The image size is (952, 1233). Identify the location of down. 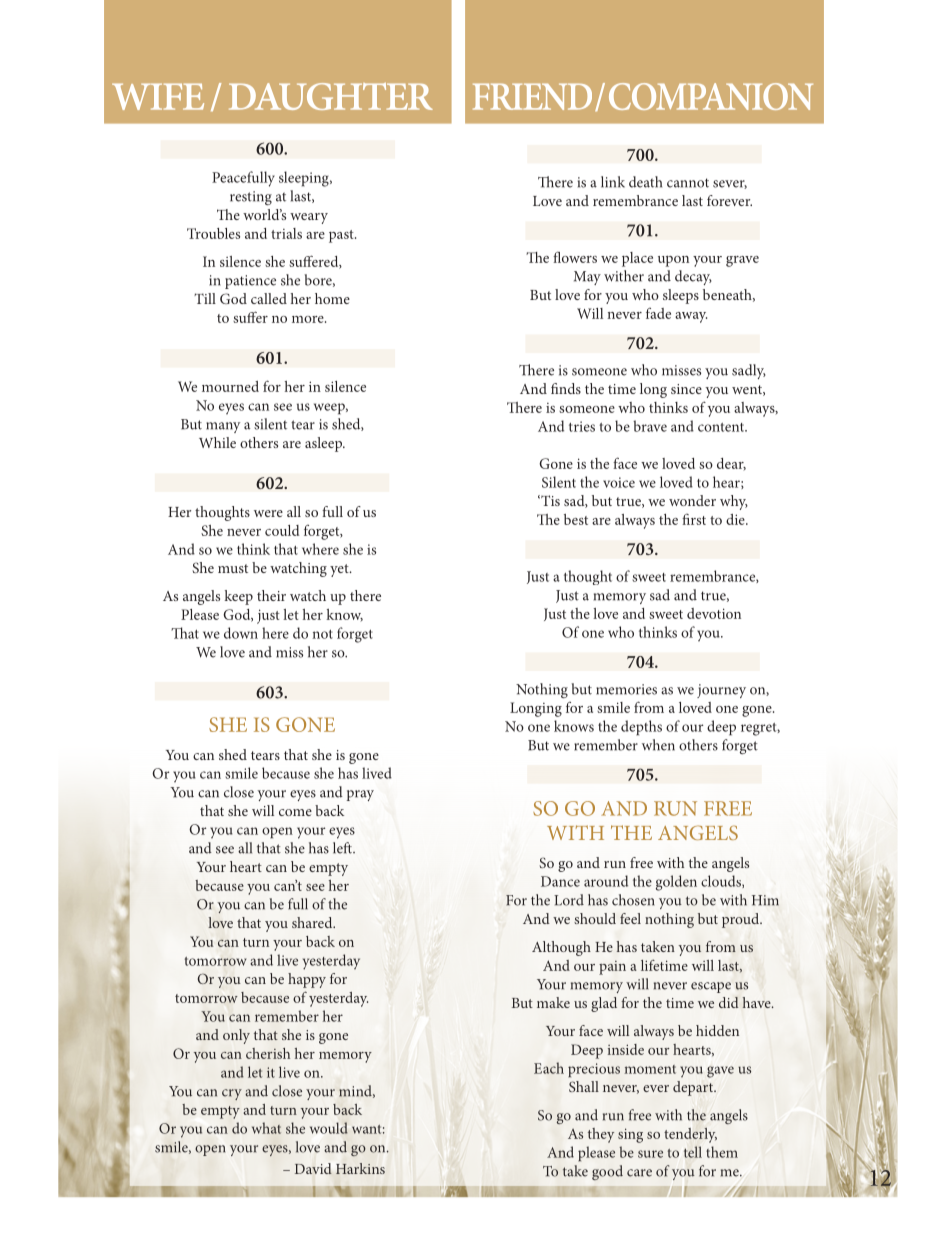
(241, 633).
